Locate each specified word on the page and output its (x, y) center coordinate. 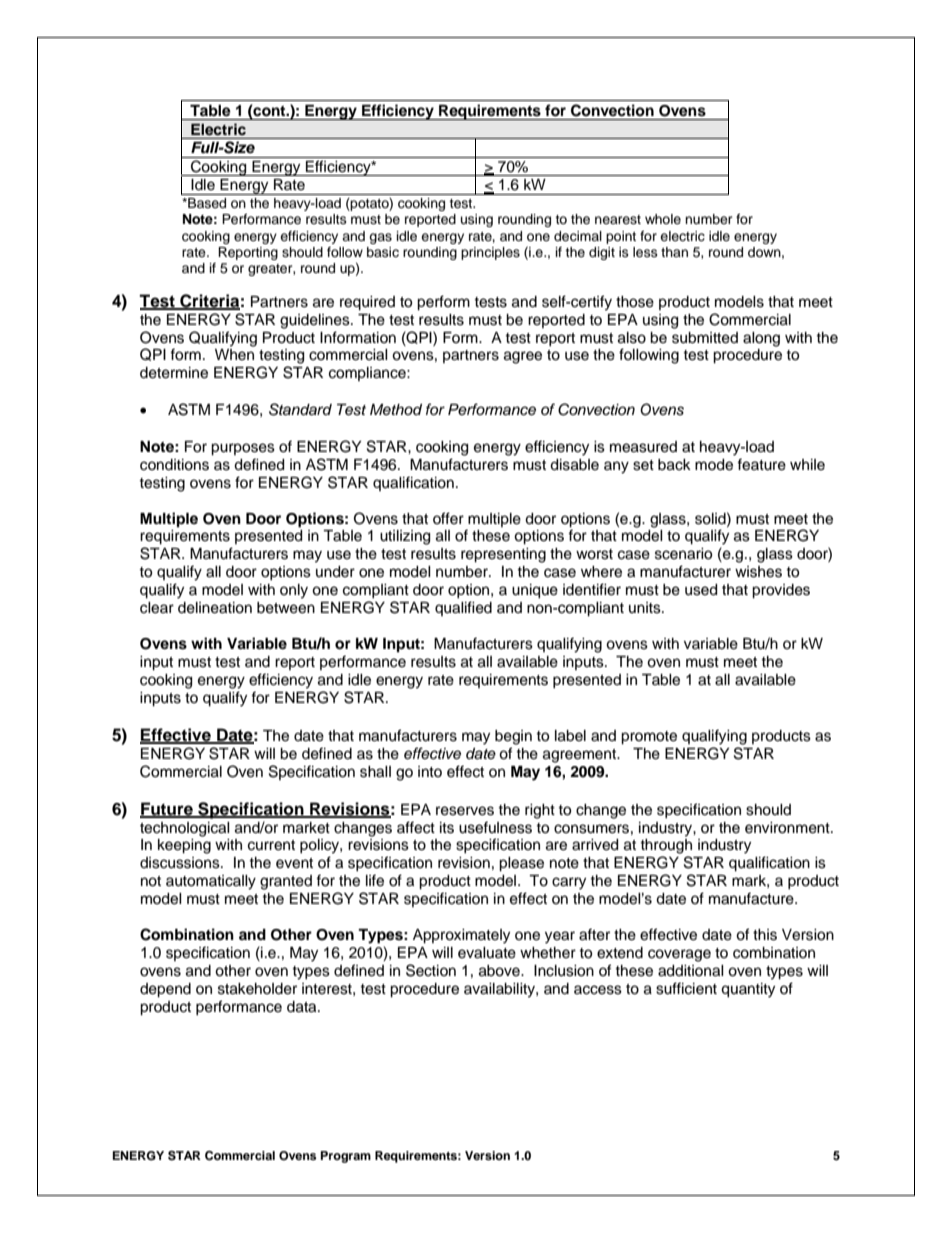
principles (490, 253)
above (500, 971)
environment (788, 828)
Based (206, 203)
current (271, 845)
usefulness (495, 827)
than (674, 252)
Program (346, 1157)
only (294, 591)
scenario (683, 554)
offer (448, 518)
